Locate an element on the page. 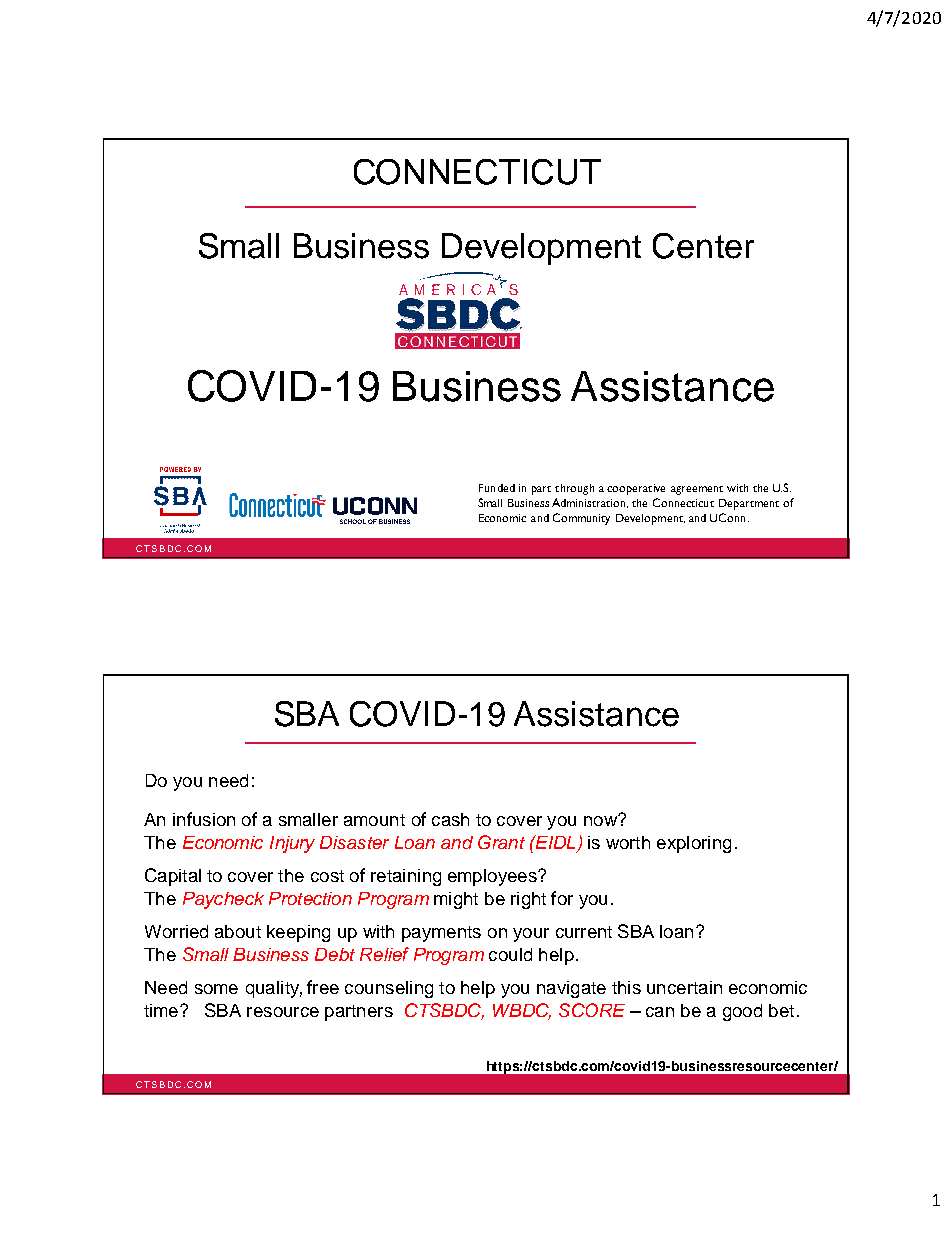 The image size is (952, 1233). infusion is located at coordinates (204, 819).
